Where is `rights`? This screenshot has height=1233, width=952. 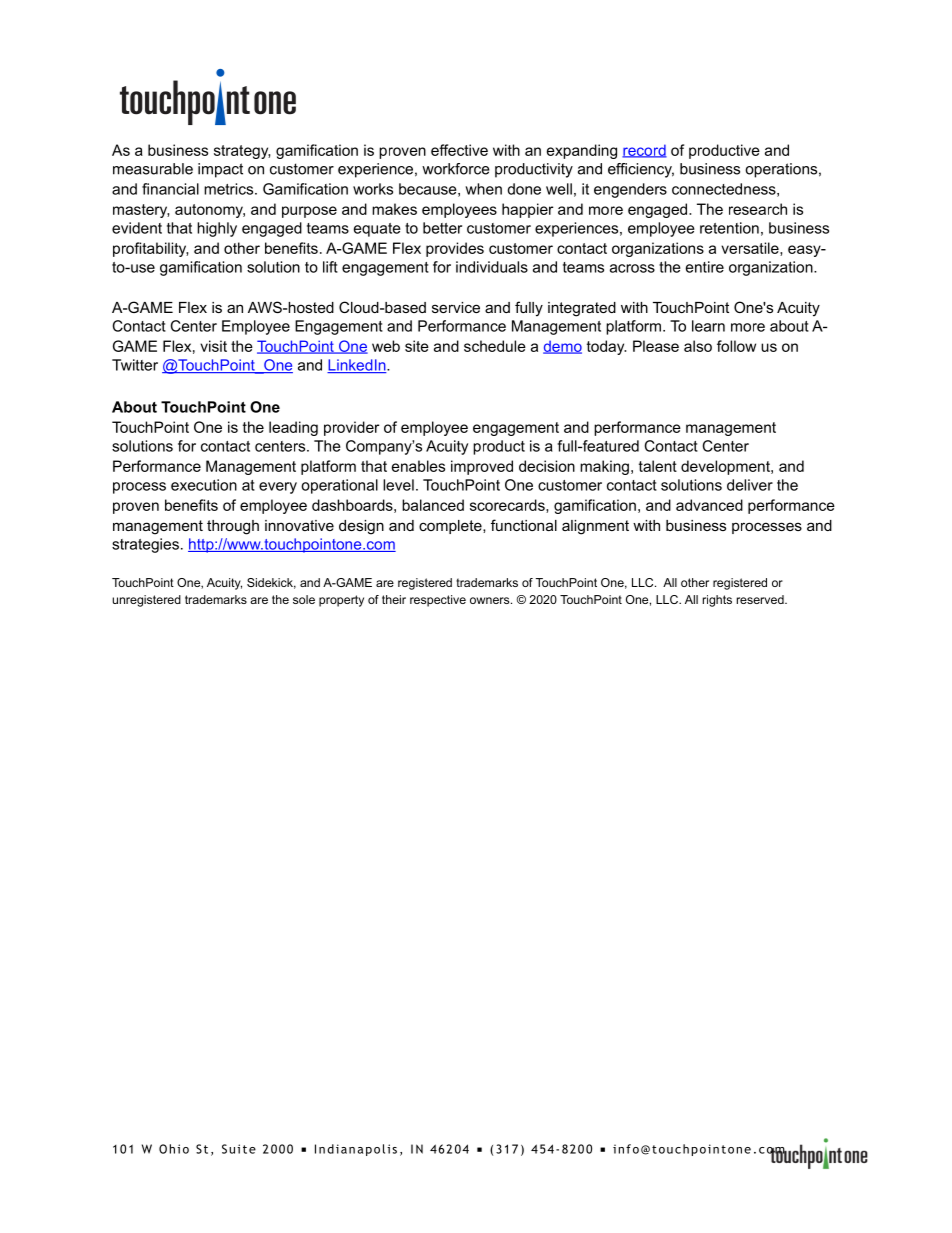 rights is located at coordinates (717, 601).
